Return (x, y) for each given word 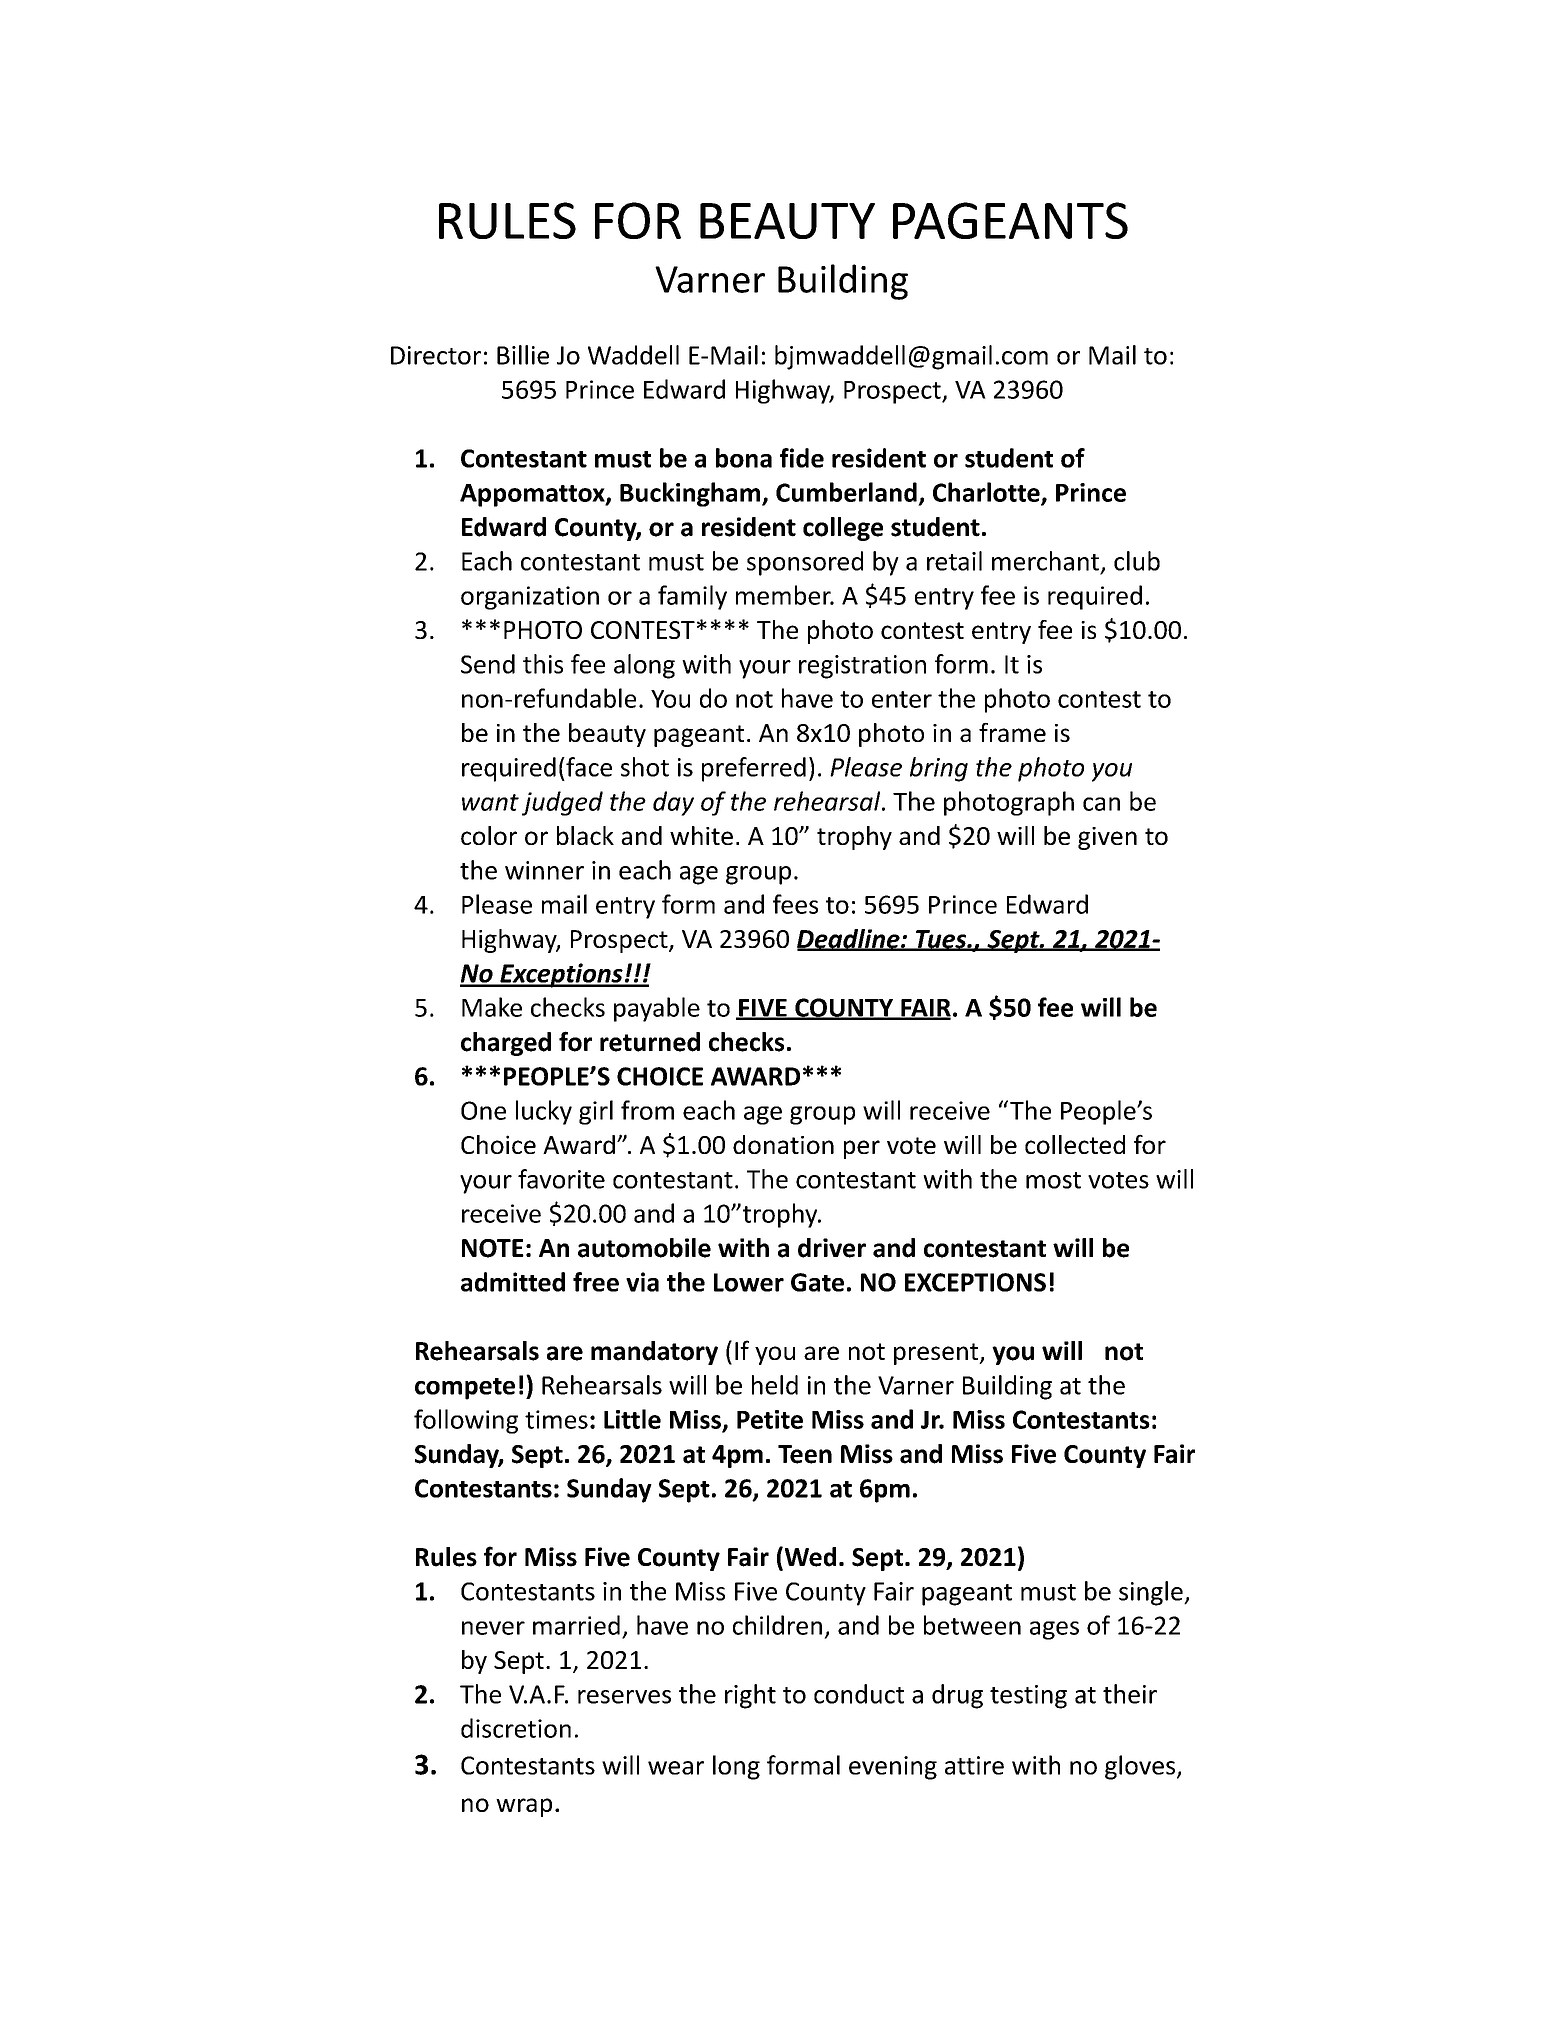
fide (802, 458)
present (937, 1354)
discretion (516, 1728)
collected (1075, 1144)
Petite (770, 1419)
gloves (1141, 1767)
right (750, 1696)
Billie (523, 355)
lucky (544, 1112)
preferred (754, 769)
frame (1012, 732)
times (556, 1419)
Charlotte (987, 493)
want (490, 802)
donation (783, 1144)
